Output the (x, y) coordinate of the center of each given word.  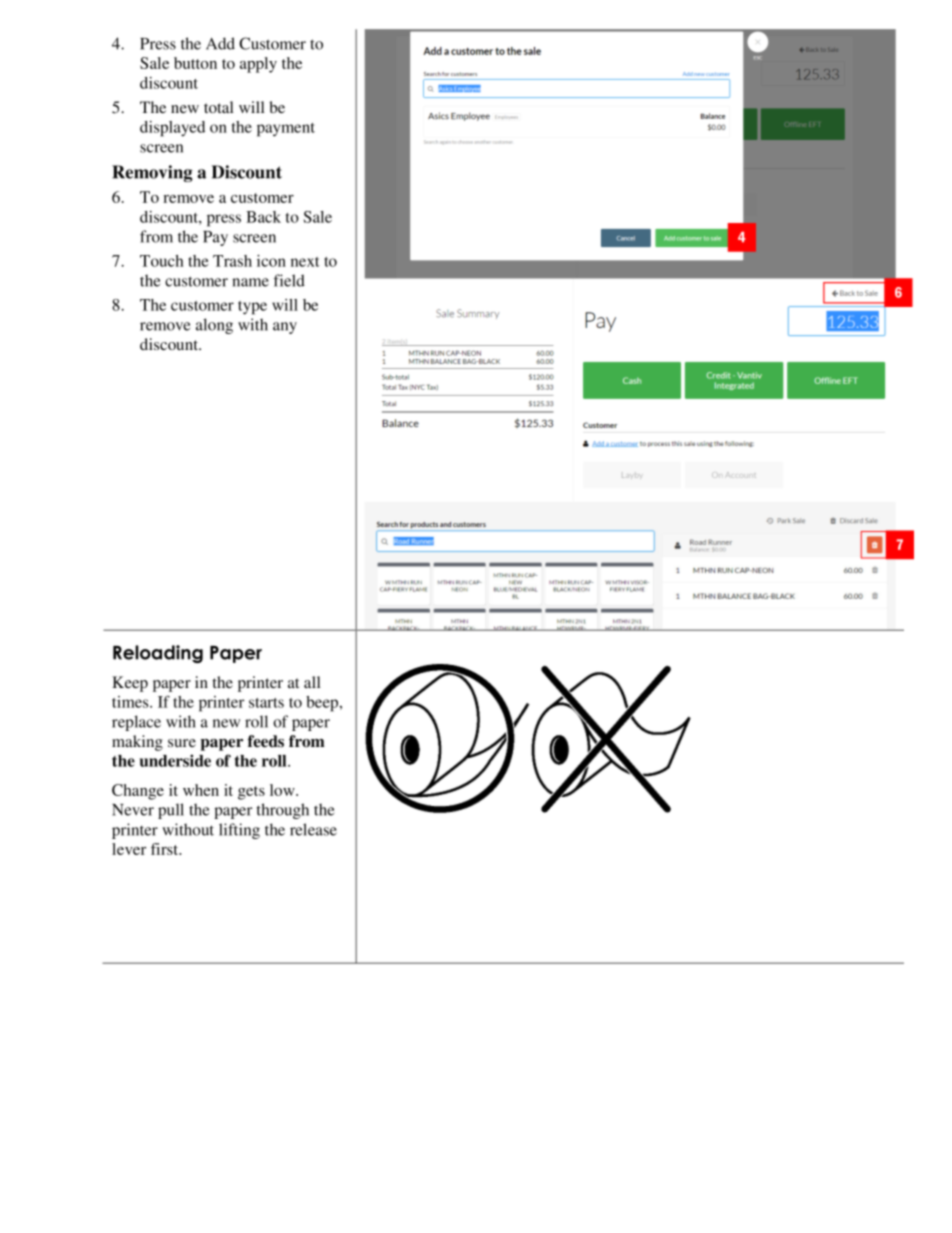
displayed (172, 129)
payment (286, 130)
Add (220, 43)
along (214, 326)
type (252, 308)
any (285, 328)
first (166, 849)
